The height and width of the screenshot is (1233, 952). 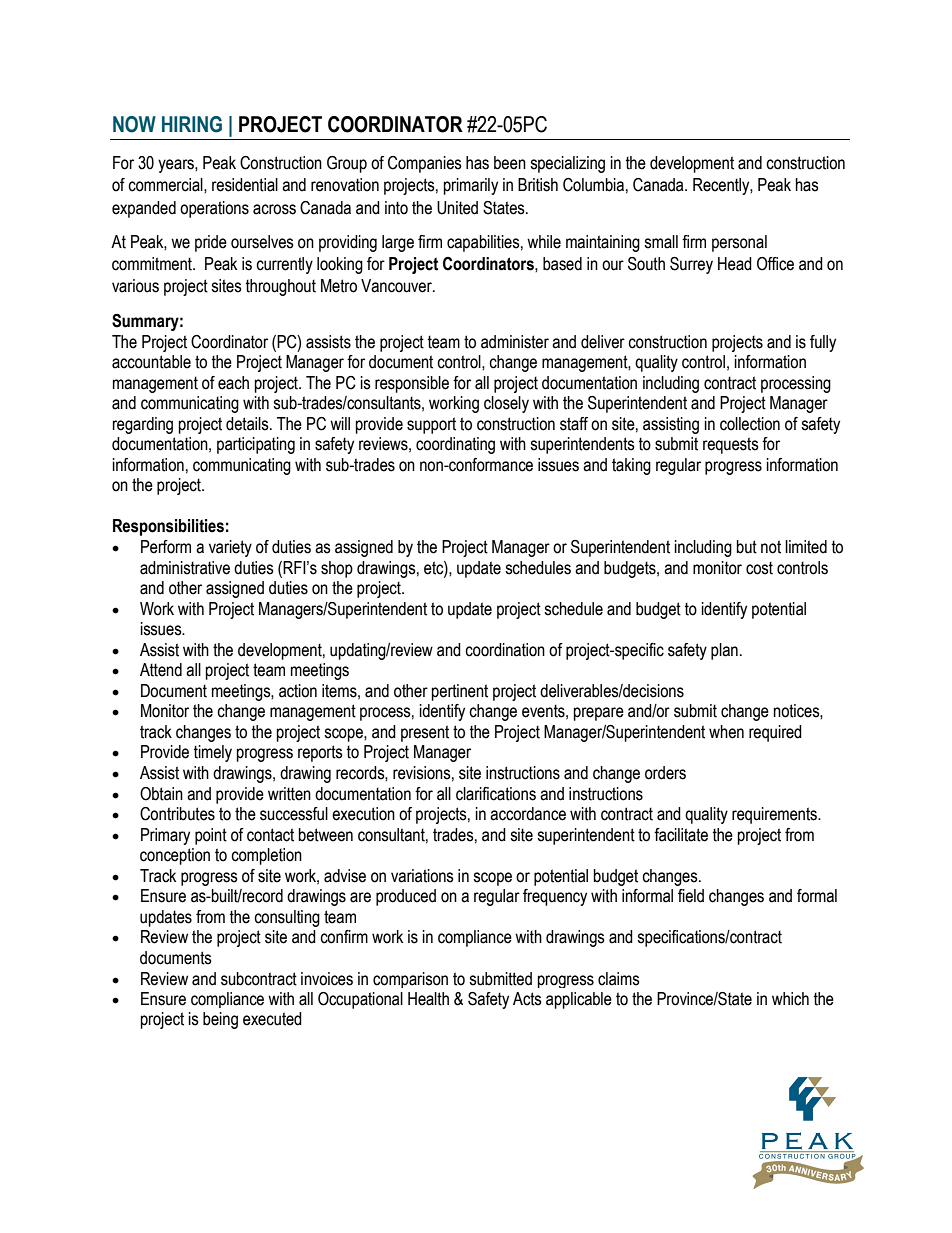 What do you see at coordinates (759, 568) in the screenshot?
I see `cost` at bounding box center [759, 568].
